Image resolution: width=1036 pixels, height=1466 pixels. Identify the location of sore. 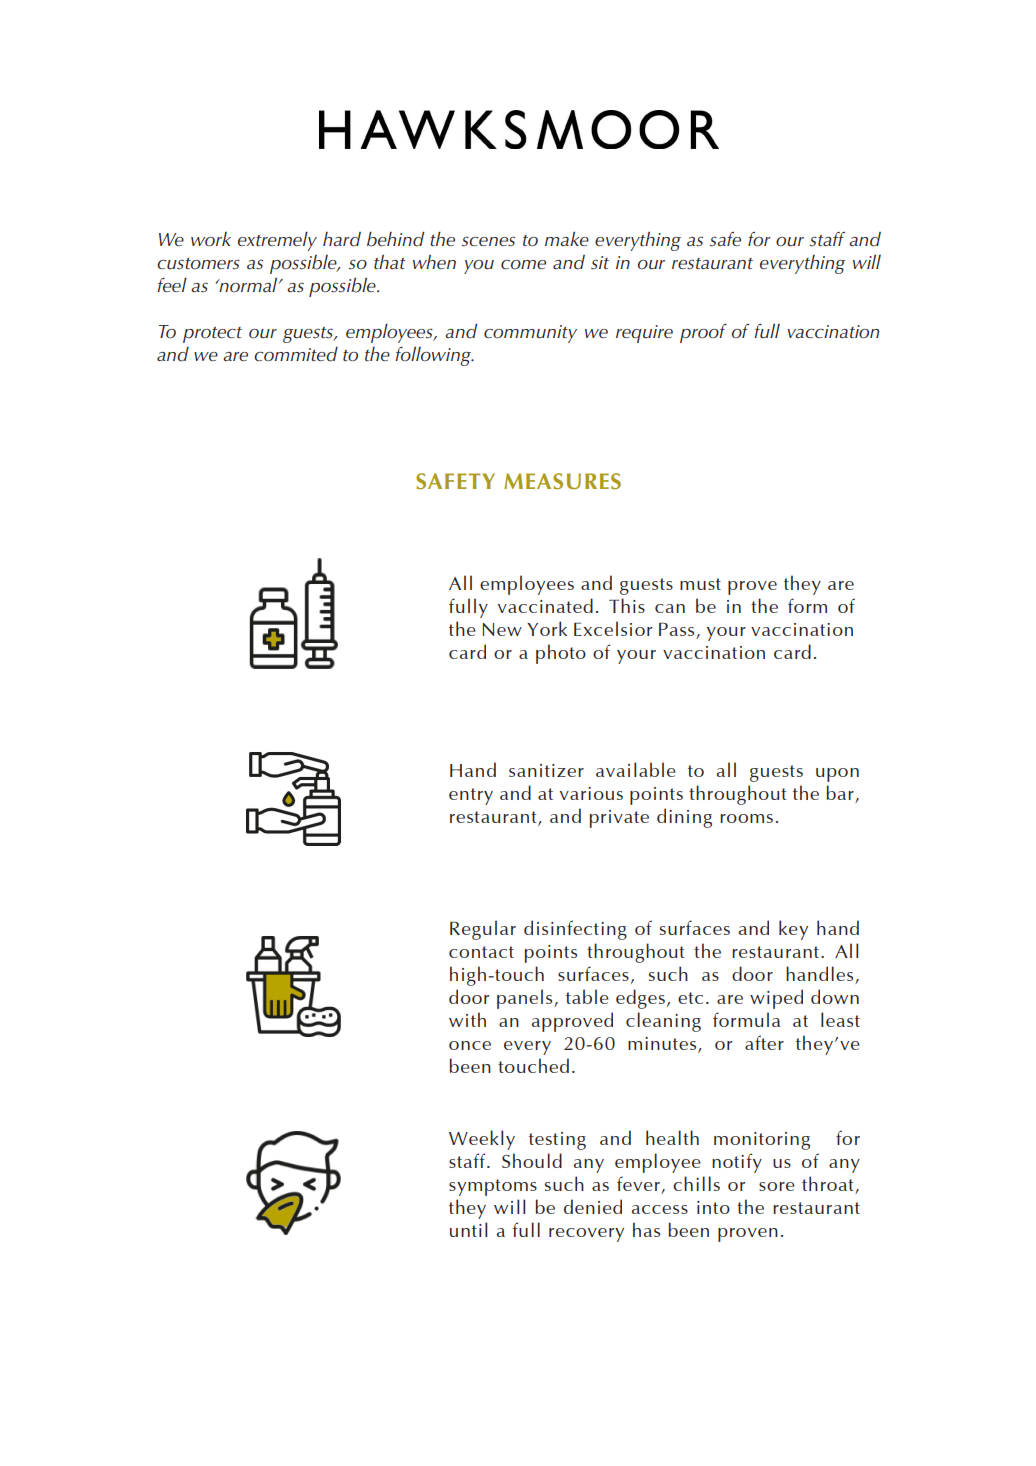
(777, 1186).
